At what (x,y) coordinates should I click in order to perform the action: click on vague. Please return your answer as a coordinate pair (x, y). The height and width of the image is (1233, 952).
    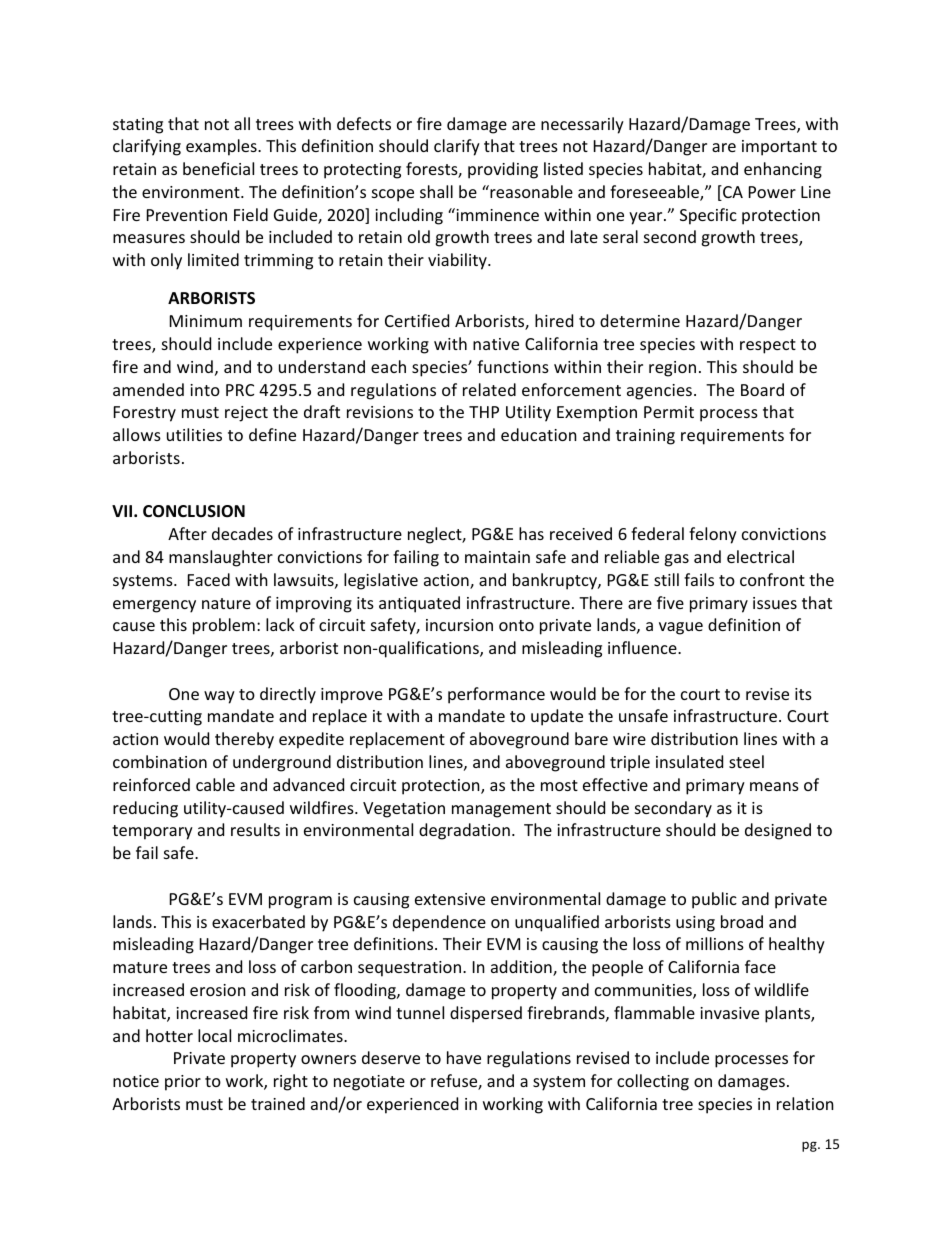
    Looking at the image, I should click on (681, 628).
